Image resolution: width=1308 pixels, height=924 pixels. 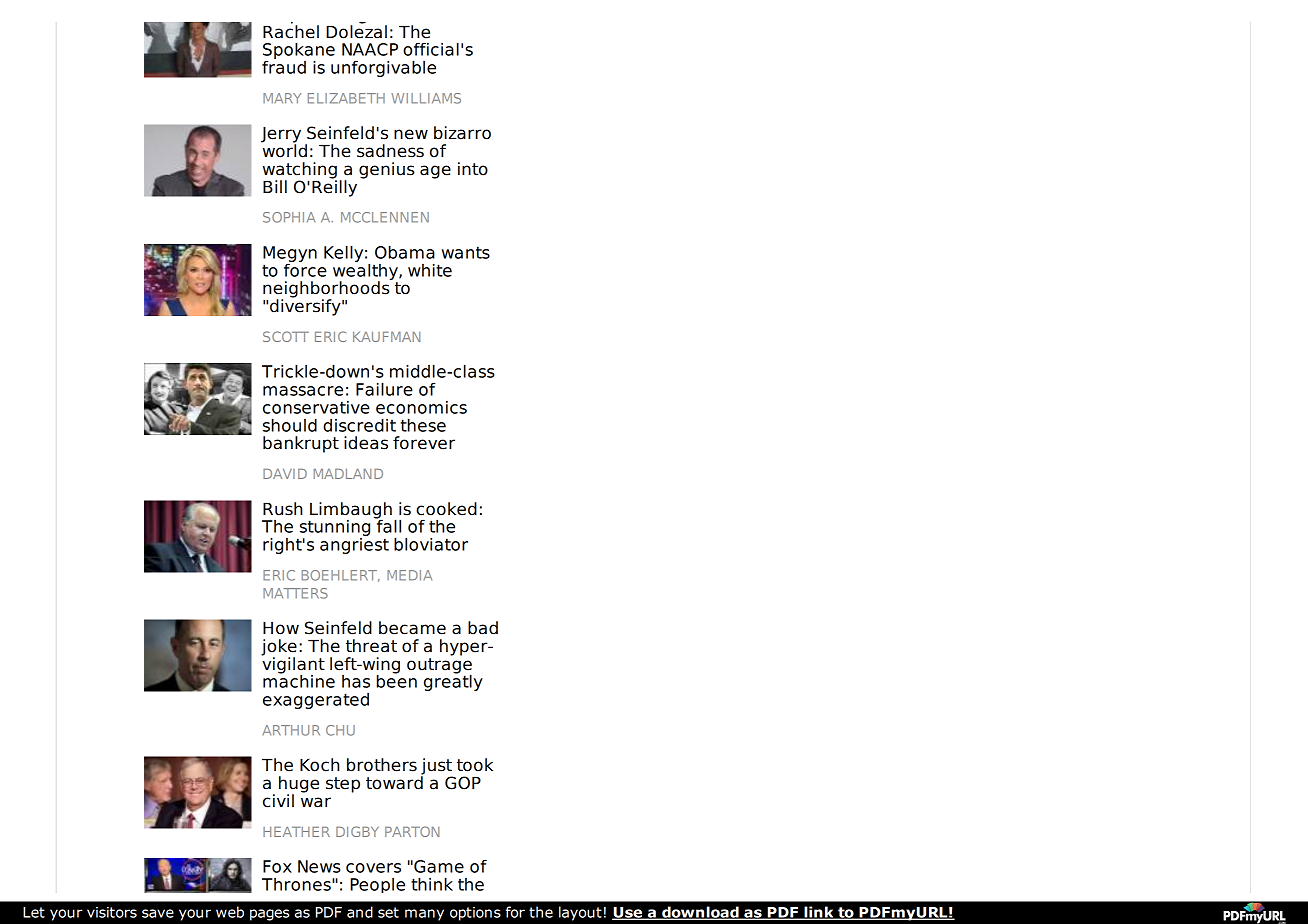 I want to click on greatly, so click(x=453, y=681).
